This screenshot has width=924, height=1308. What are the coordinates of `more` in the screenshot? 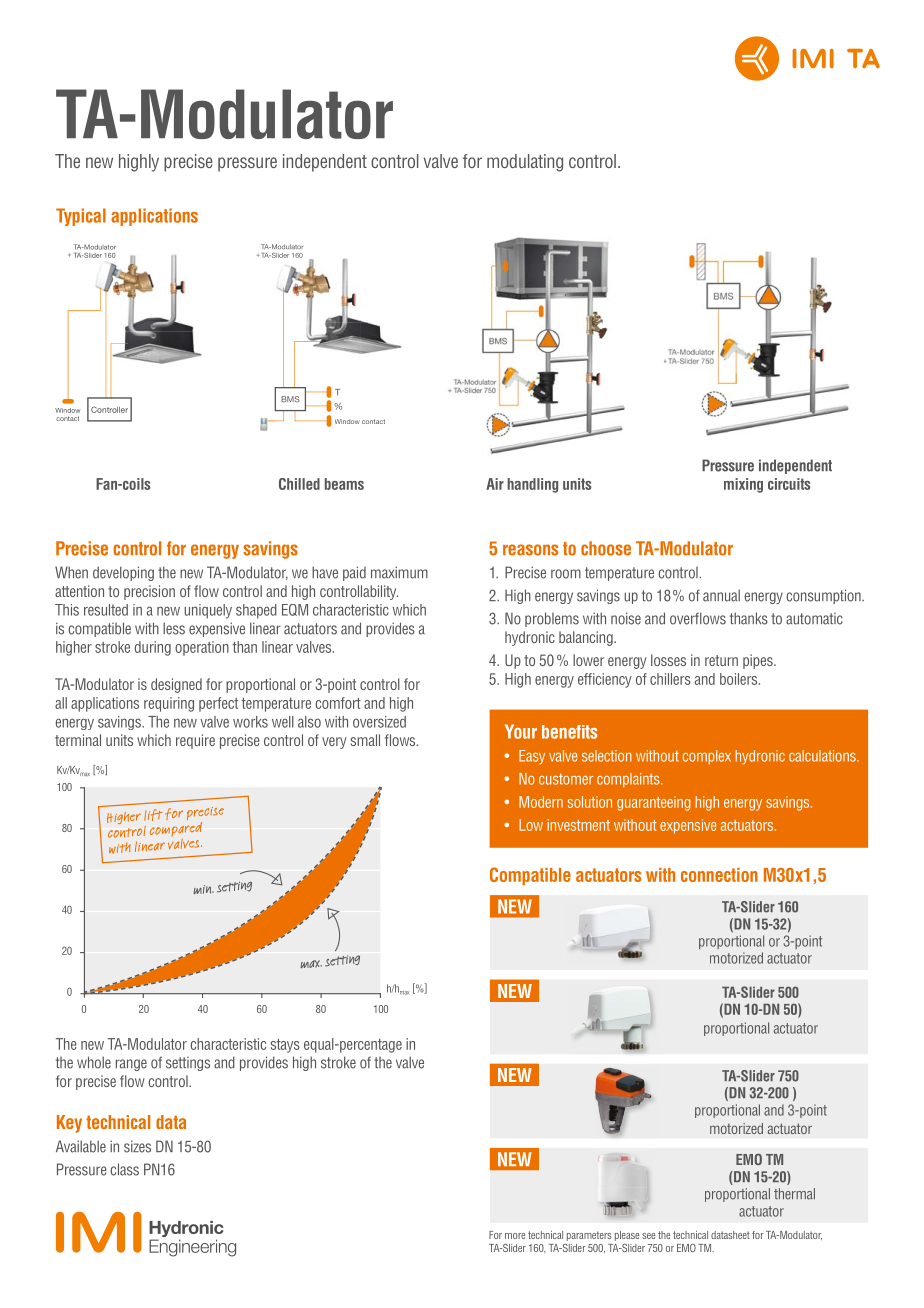 It's located at (515, 1236).
